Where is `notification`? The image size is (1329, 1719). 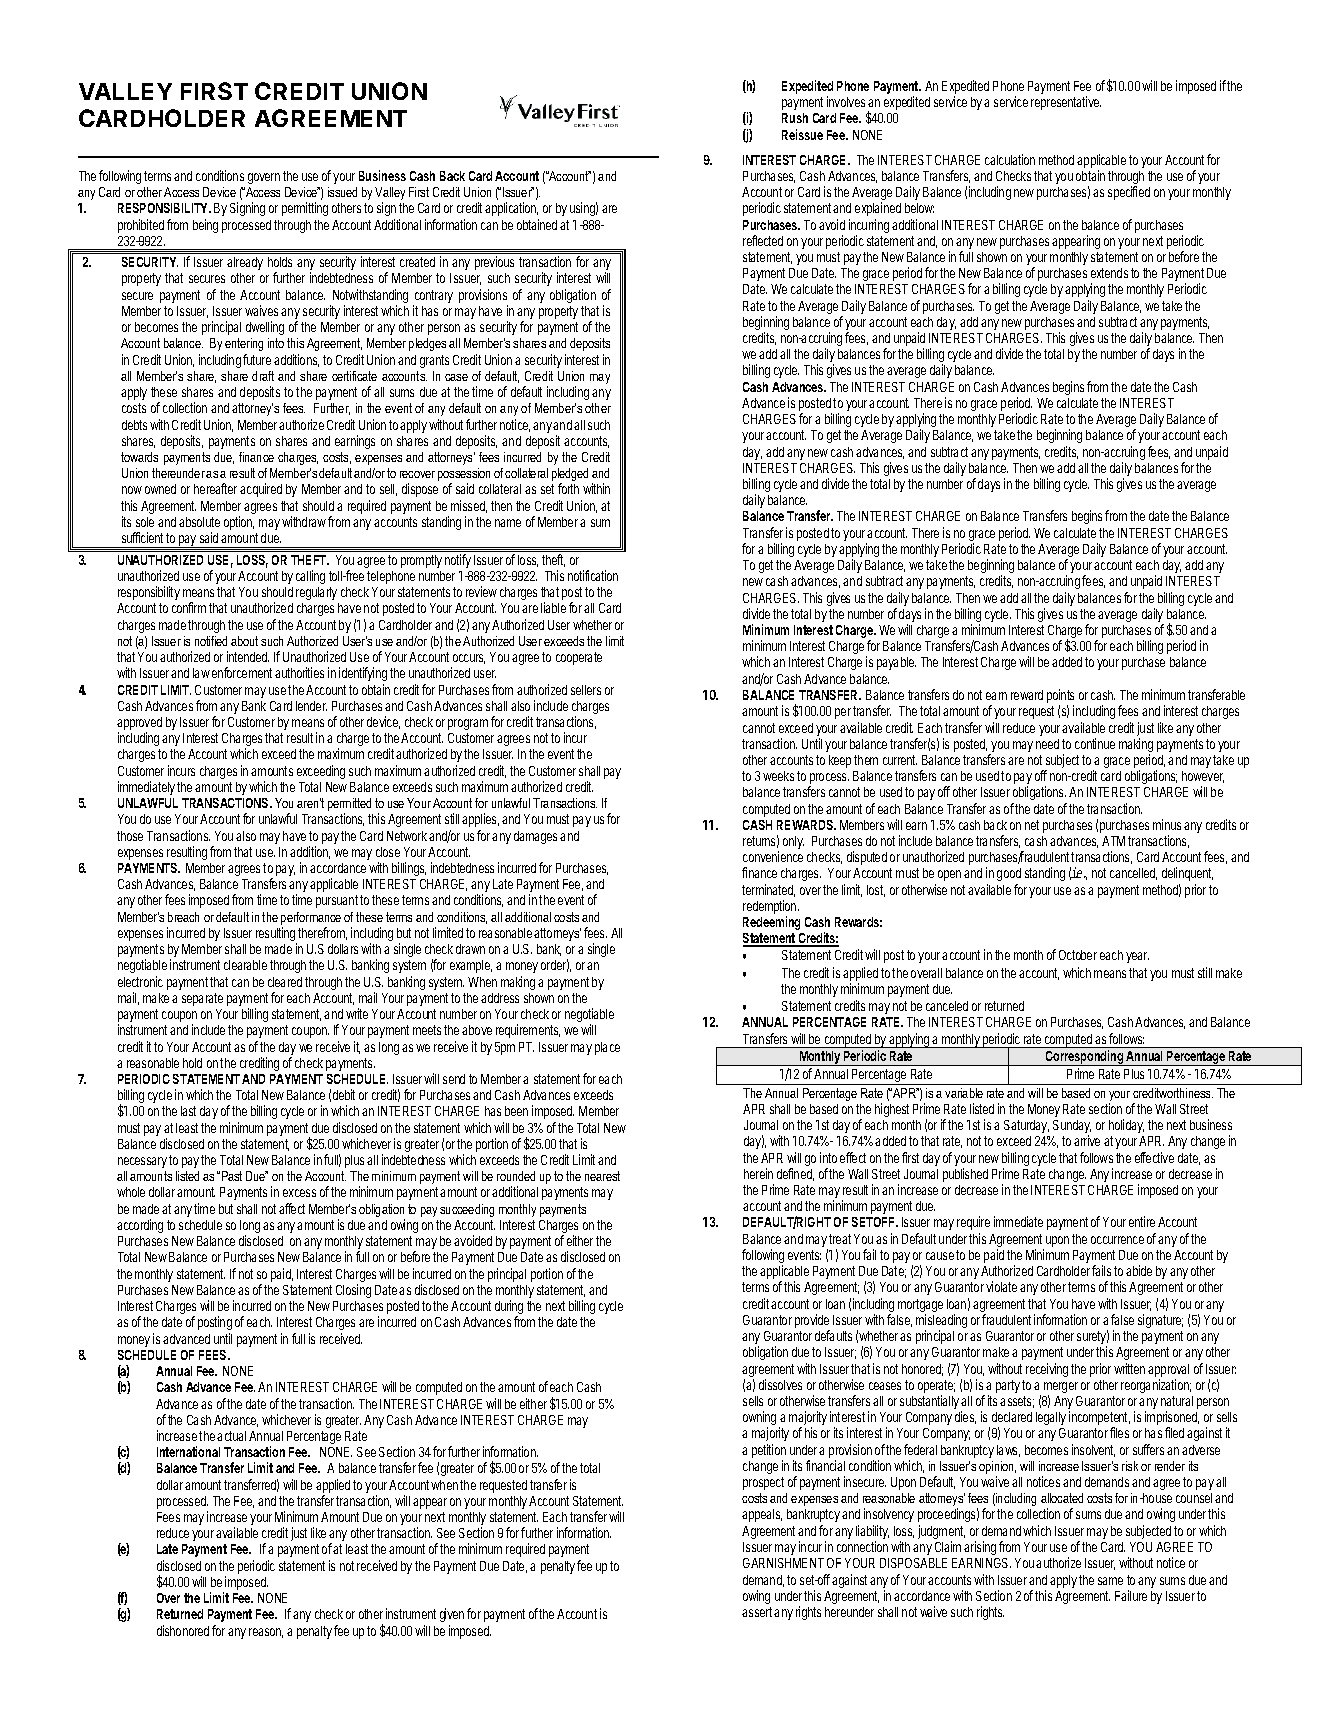 notification is located at coordinates (593, 575).
